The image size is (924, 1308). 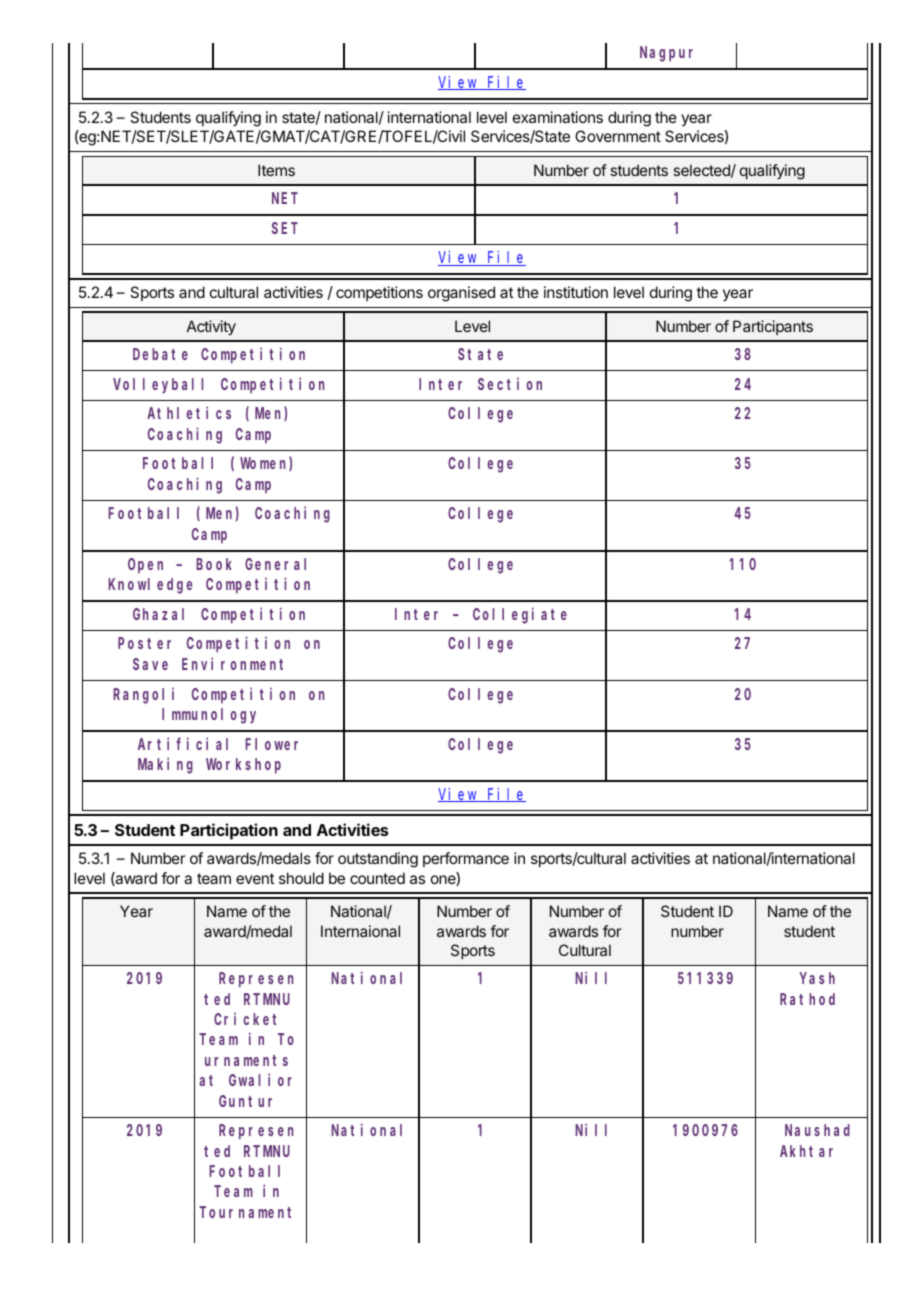 I want to click on Workshop, so click(x=243, y=766).
